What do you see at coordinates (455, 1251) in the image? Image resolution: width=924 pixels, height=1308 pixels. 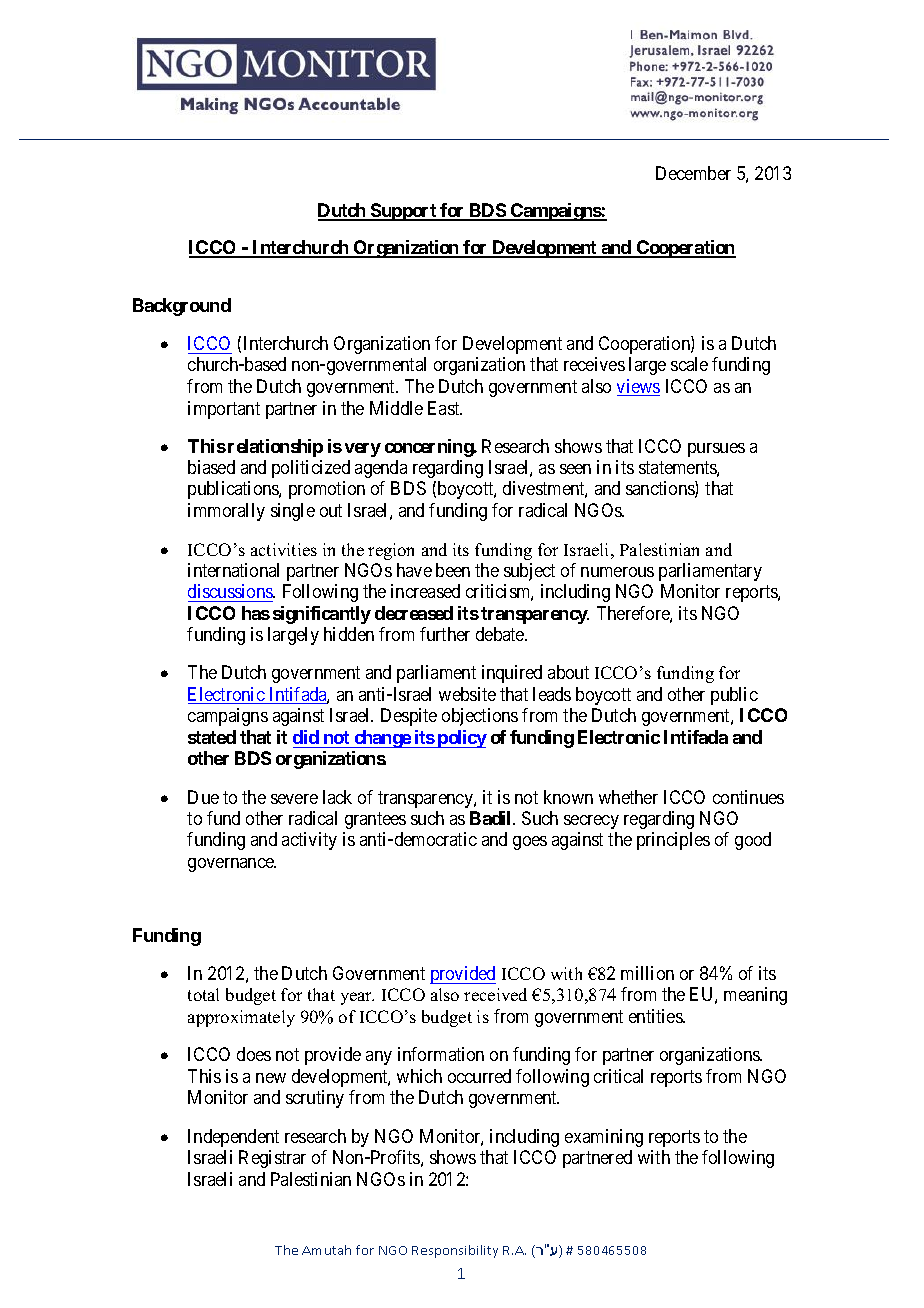 I see `Responsibility` at bounding box center [455, 1251].
